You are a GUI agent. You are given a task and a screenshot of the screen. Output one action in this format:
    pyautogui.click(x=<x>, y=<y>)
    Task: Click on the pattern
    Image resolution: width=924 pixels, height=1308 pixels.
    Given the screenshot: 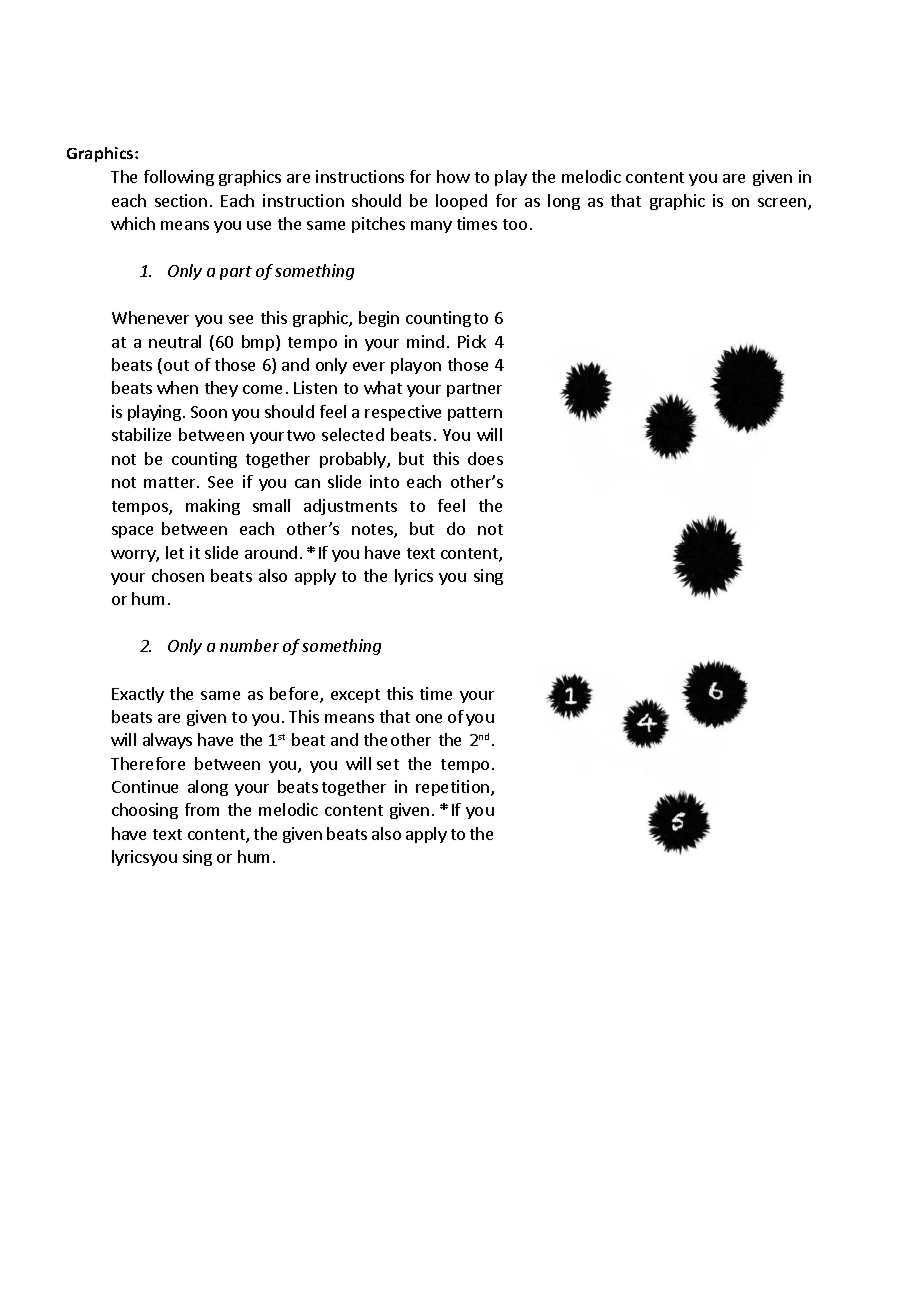 What is the action you would take?
    pyautogui.click(x=475, y=414)
